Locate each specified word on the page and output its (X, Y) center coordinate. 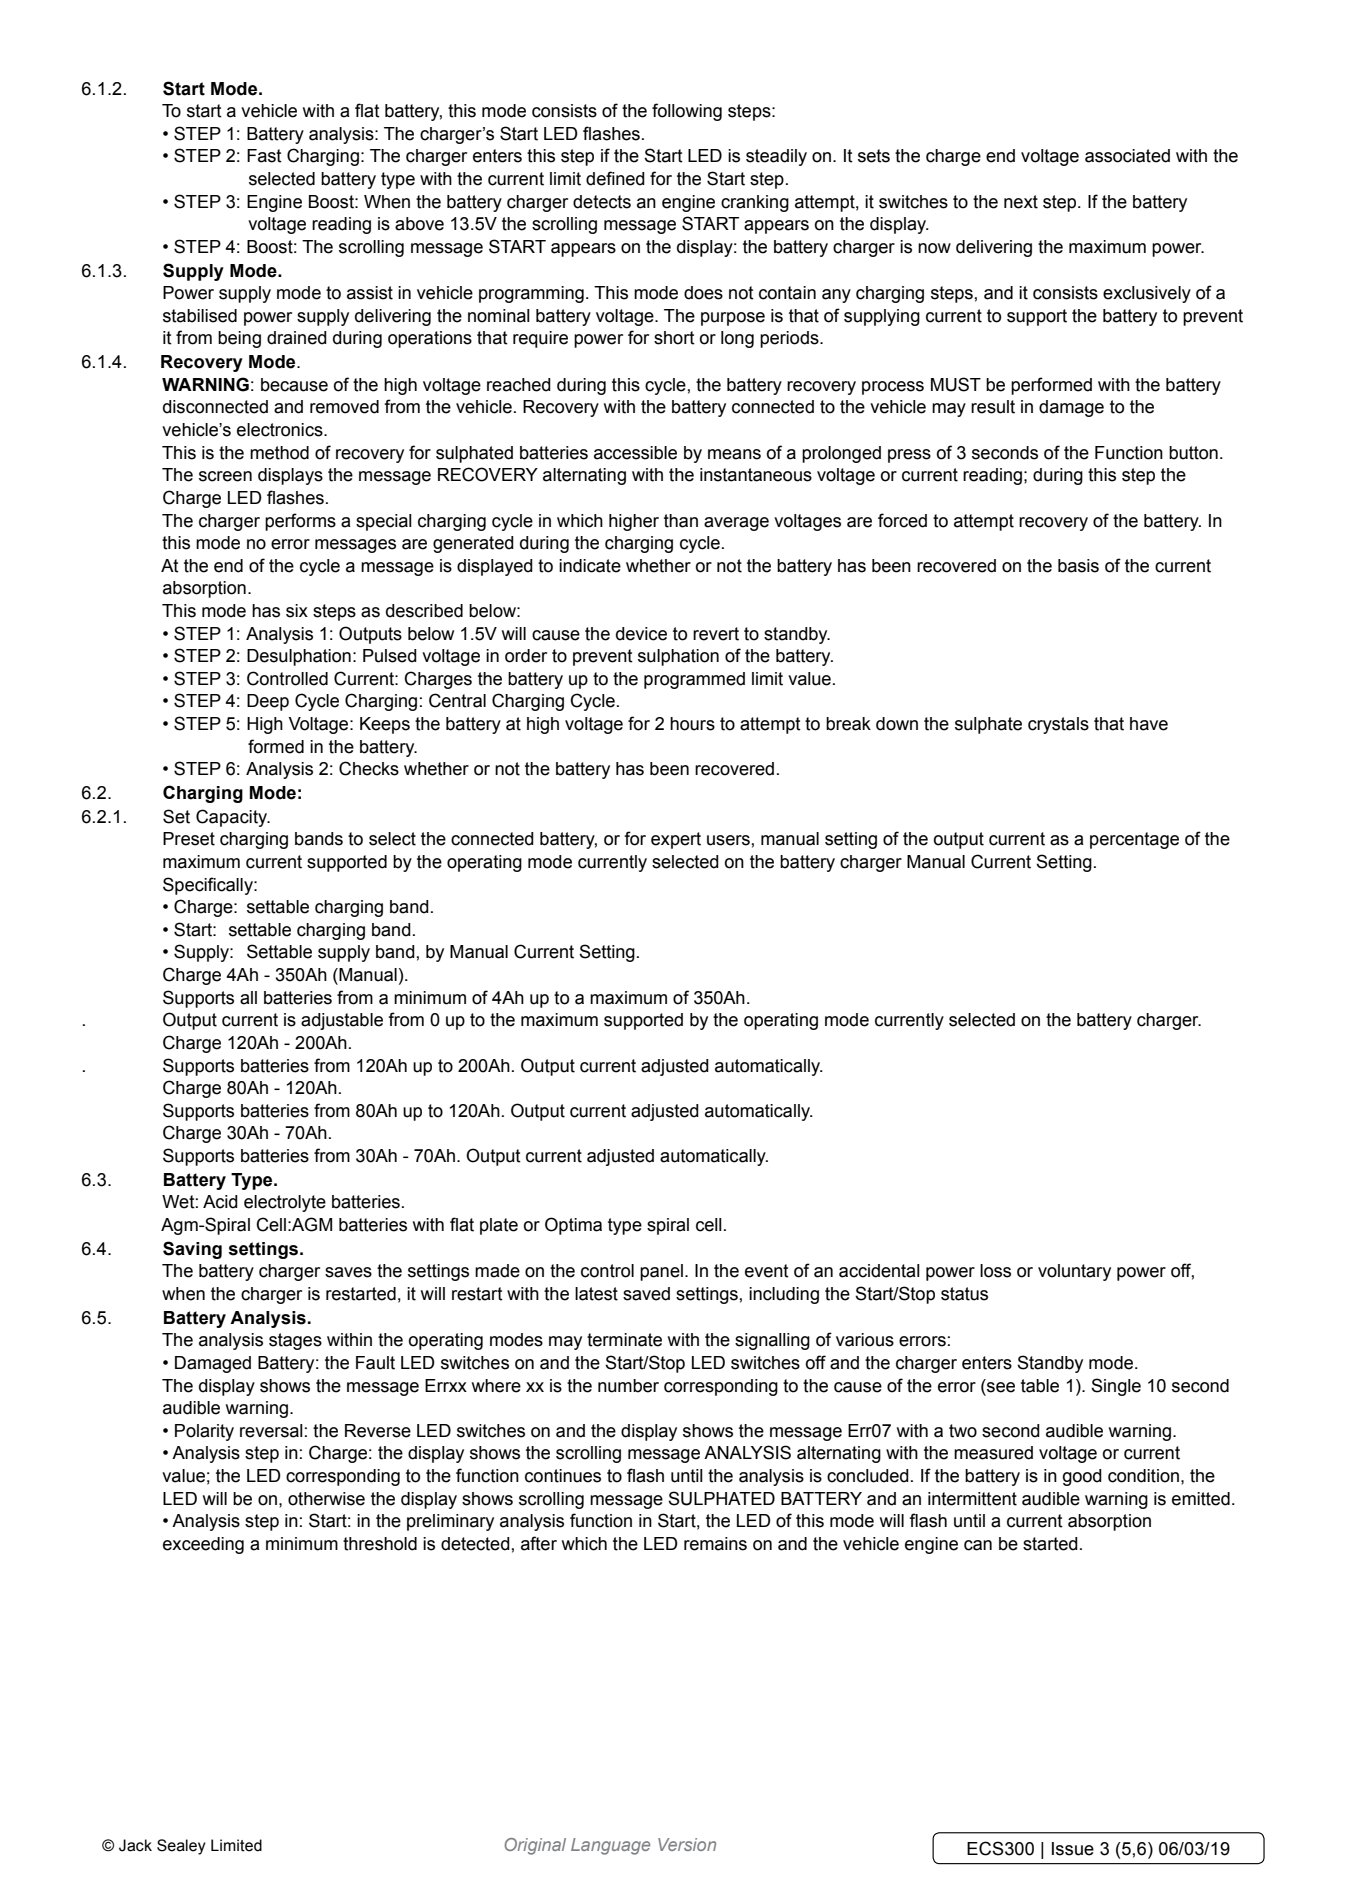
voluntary (1074, 1272)
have (1149, 724)
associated (1127, 156)
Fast (264, 156)
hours (692, 724)
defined (615, 178)
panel (661, 1272)
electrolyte (285, 1203)
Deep (268, 702)
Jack (135, 1845)
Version (687, 1844)
